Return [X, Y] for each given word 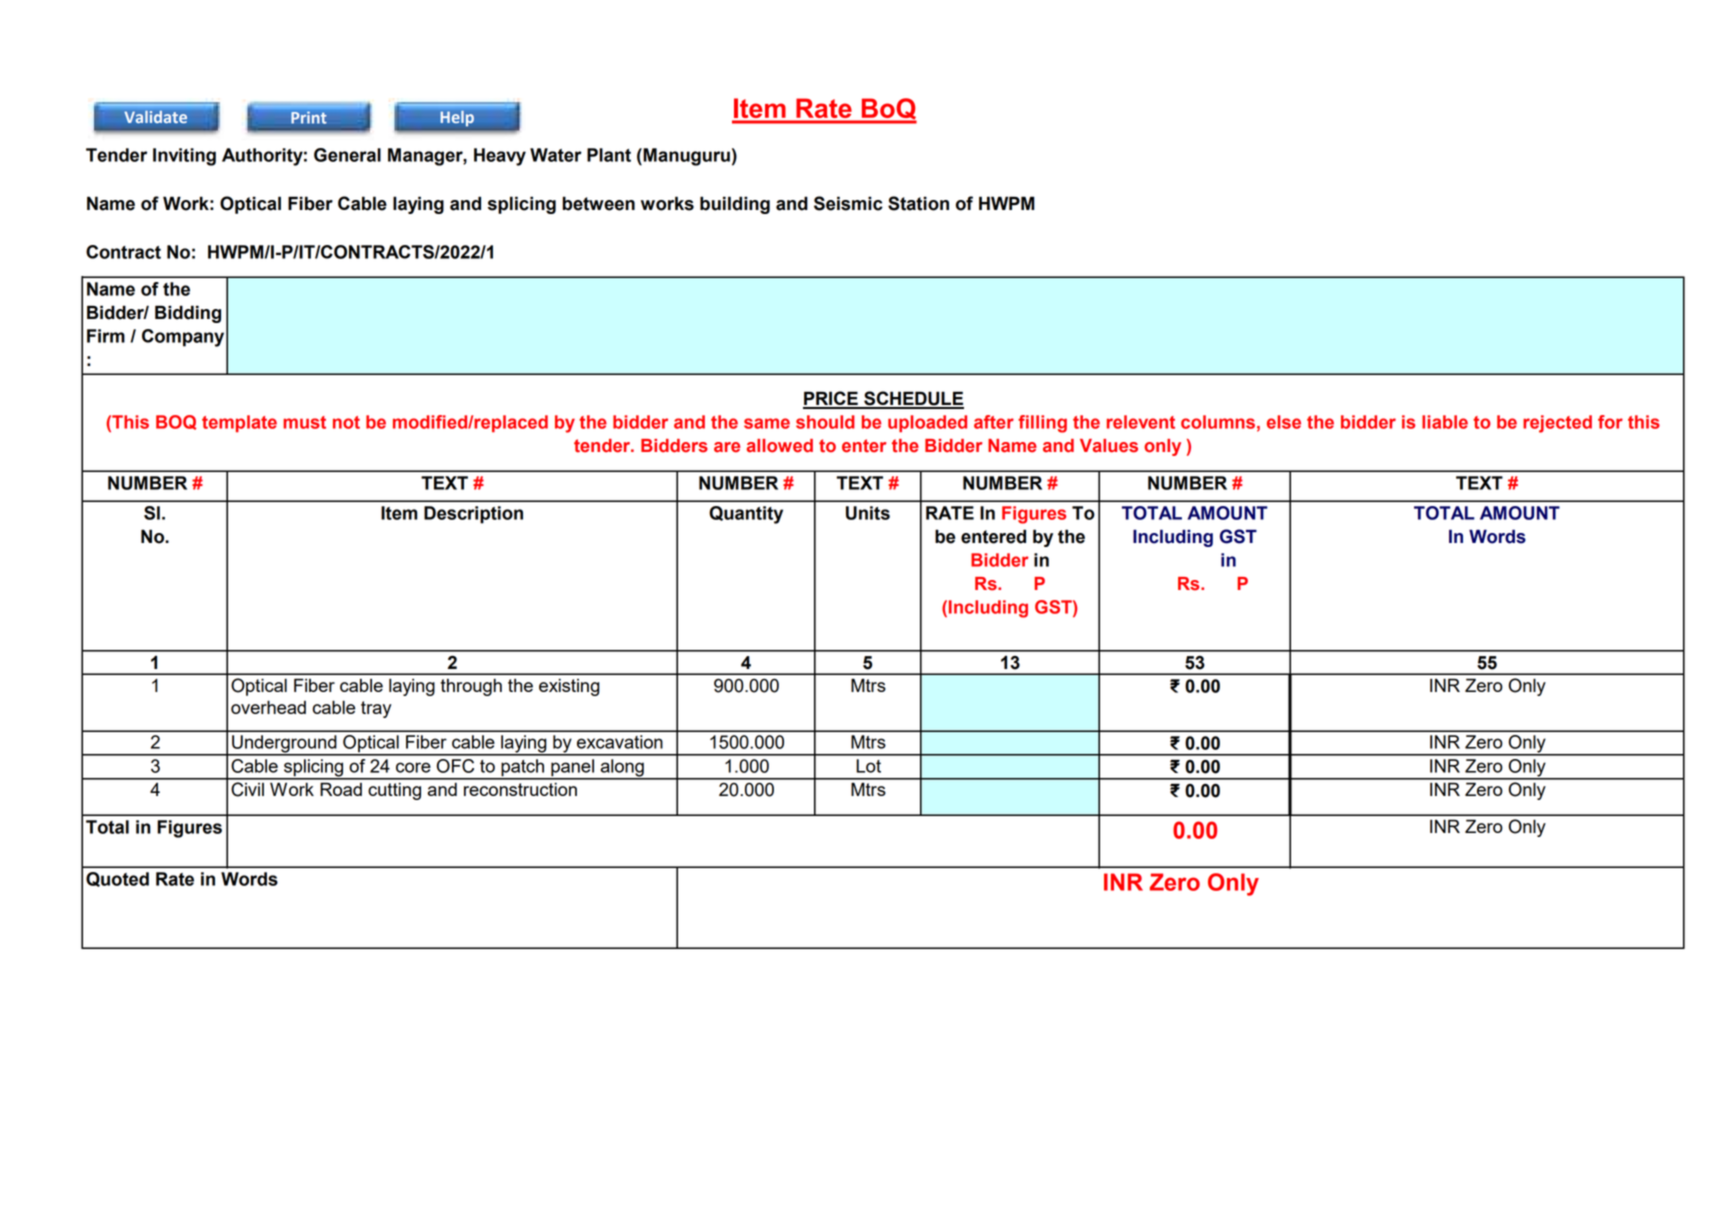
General [347, 155]
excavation [620, 742]
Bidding [188, 314]
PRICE [831, 399]
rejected [1557, 424]
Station [918, 203]
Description [473, 515]
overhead [268, 707]
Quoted [117, 879]
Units [868, 513]
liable [1445, 422]
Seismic [848, 203]
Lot [868, 766]
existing [569, 687]
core [413, 767]
